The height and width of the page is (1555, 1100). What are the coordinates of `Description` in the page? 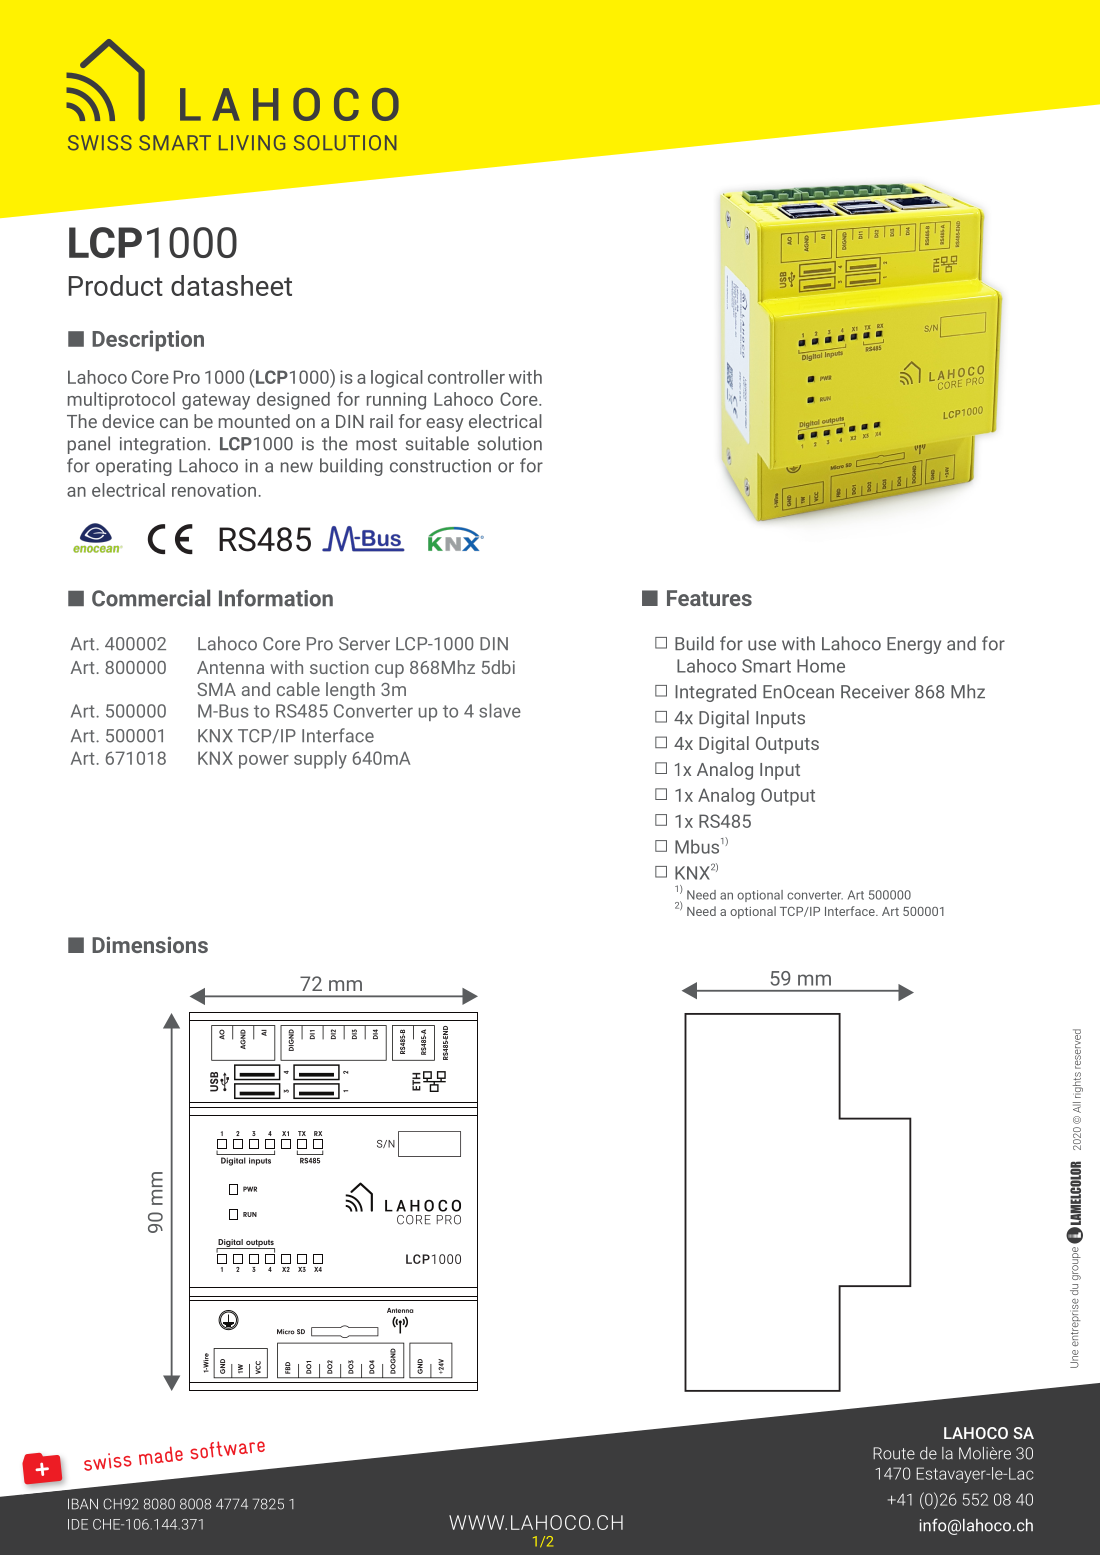 It's located at (148, 340).
